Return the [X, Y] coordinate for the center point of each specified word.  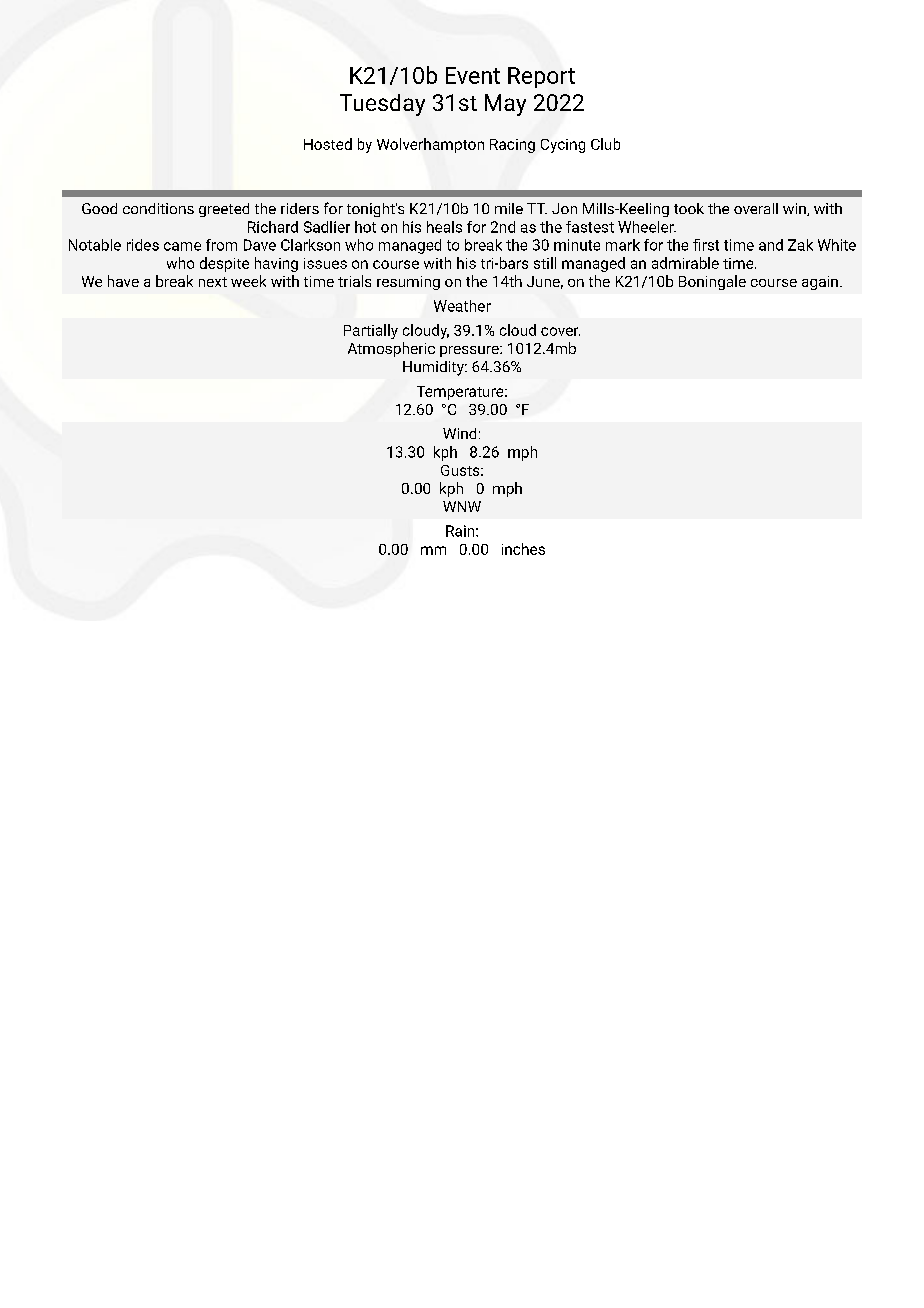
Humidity [434, 368]
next [213, 282]
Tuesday [382, 105]
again [820, 283]
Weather [462, 306]
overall [756, 208]
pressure [470, 351]
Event [473, 75]
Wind [459, 433]
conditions [158, 208]
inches [523, 549]
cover [560, 331]
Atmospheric [391, 349]
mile [509, 208]
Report [541, 77]
